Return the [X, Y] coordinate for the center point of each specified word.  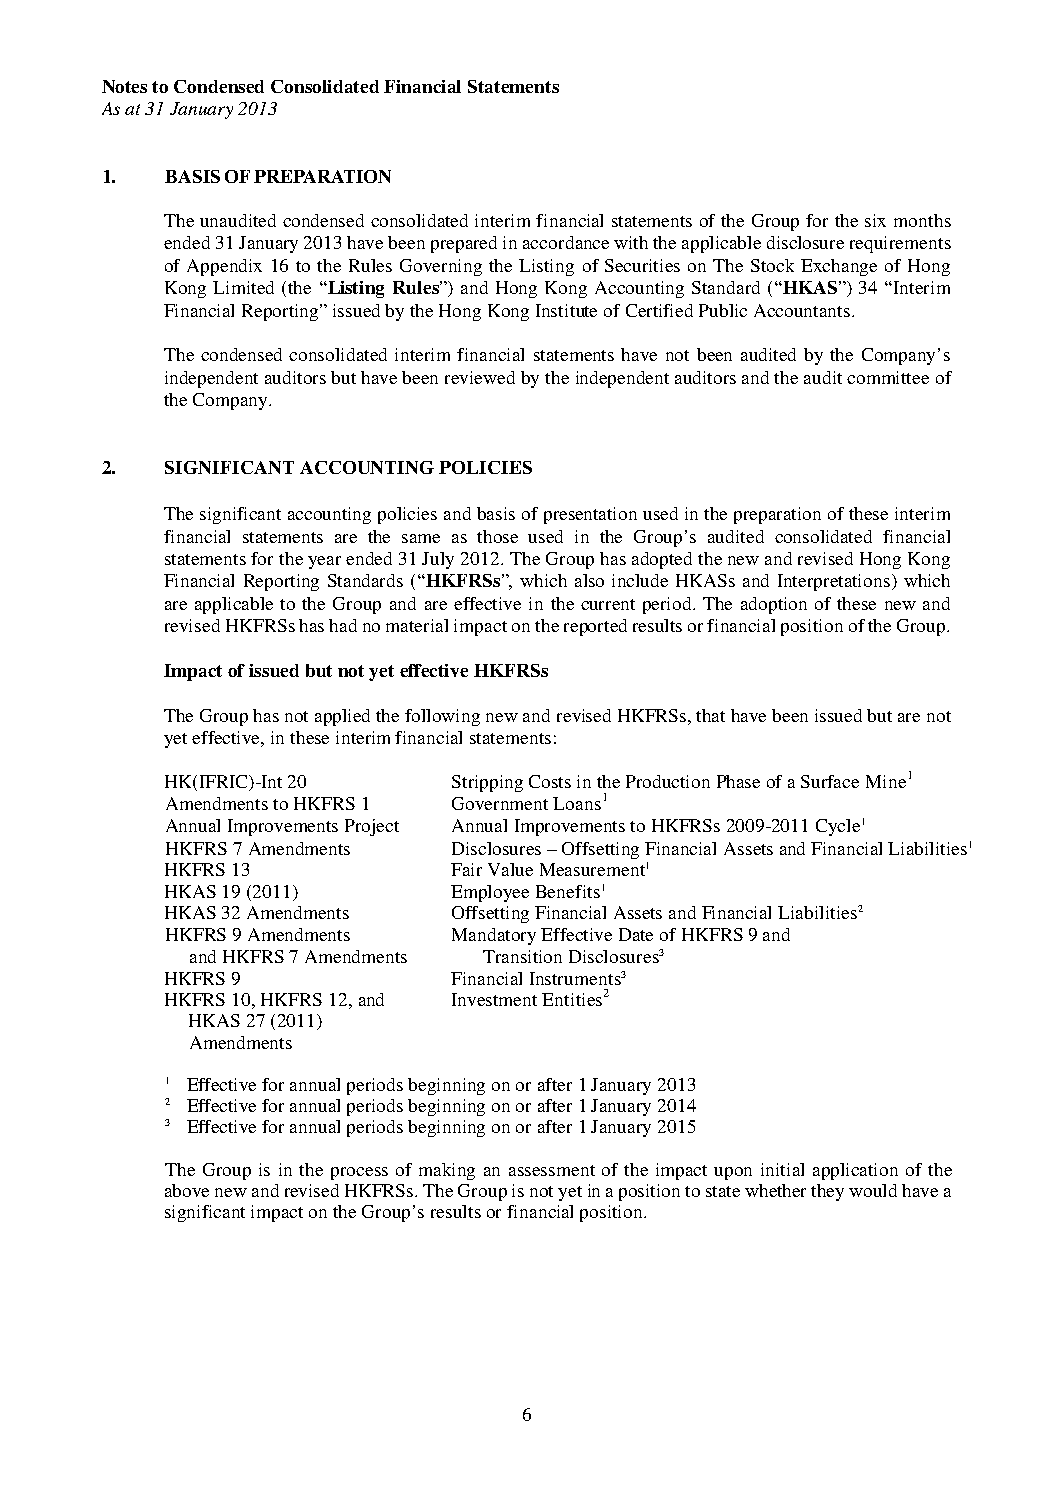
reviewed [480, 377]
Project [372, 827]
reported [595, 627]
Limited [243, 287]
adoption [774, 605]
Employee [490, 893]
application [855, 1171]
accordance [566, 242]
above [187, 1190]
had [343, 625]
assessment [552, 1170]
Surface [830, 781]
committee [888, 377]
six [875, 220]
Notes [124, 86]
